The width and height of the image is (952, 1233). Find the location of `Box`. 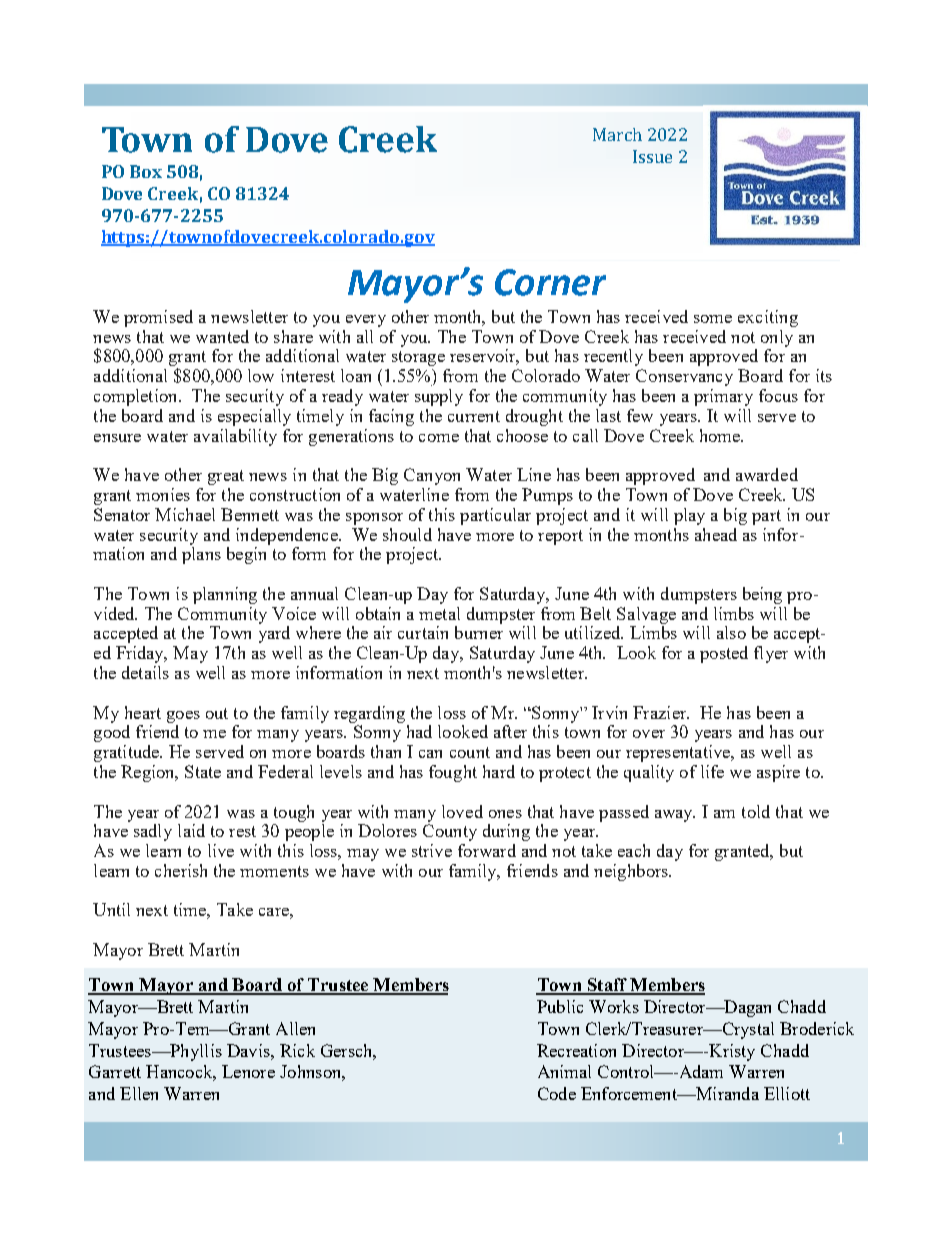

Box is located at coordinates (146, 171).
